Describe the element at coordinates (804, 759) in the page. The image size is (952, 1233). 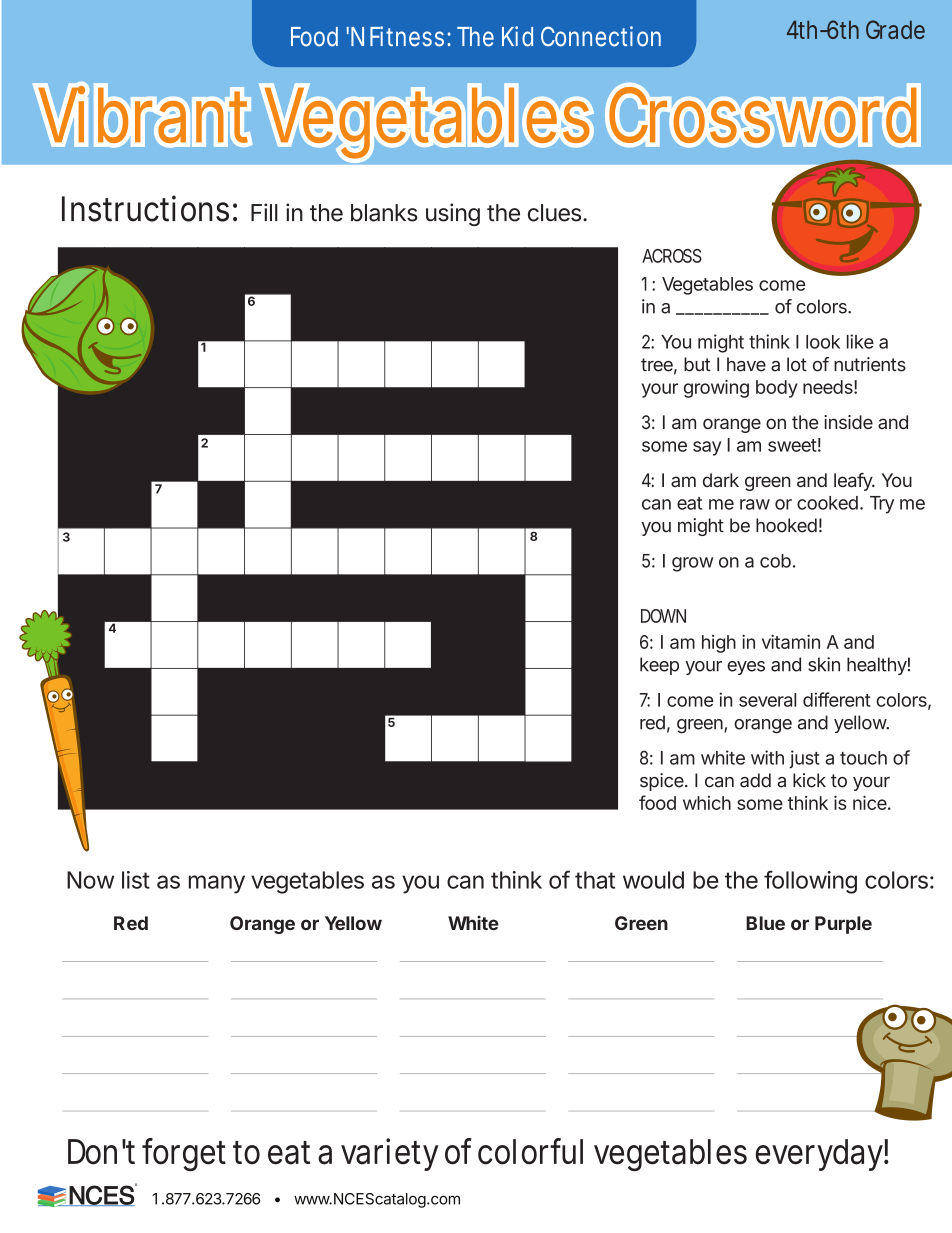
I see `just` at that location.
